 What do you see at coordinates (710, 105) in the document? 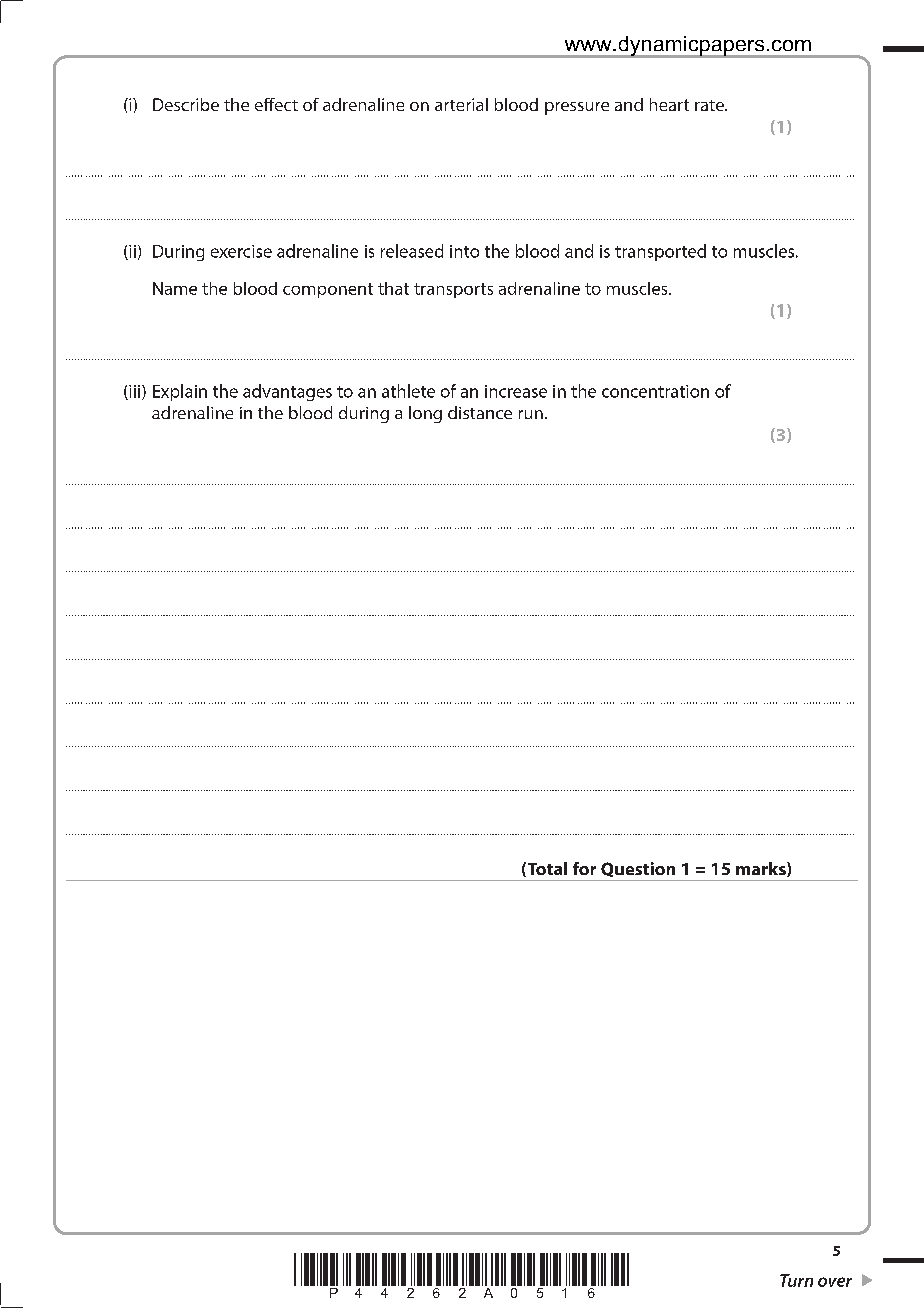
I see `rate` at bounding box center [710, 105].
